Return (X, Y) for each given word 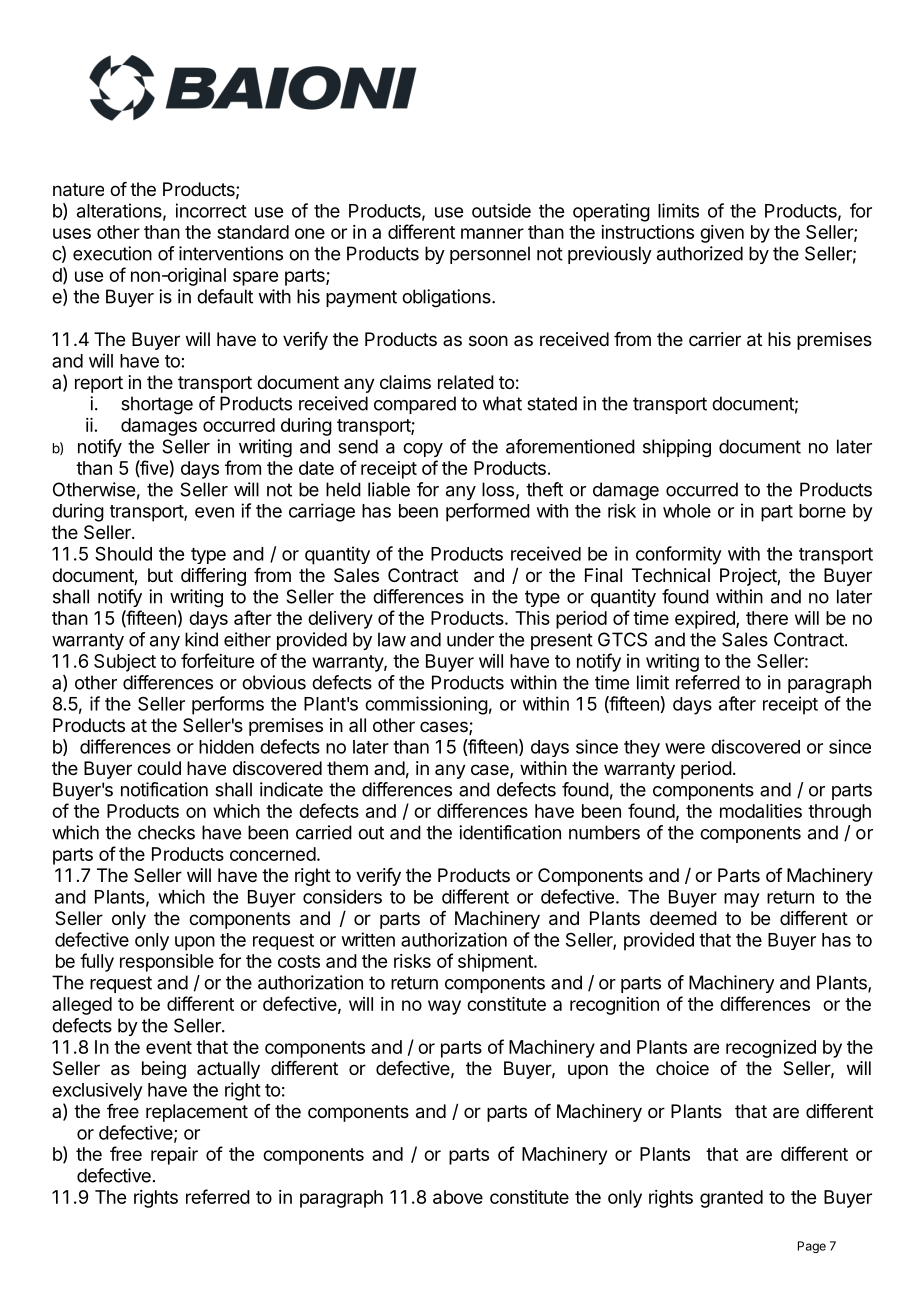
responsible (167, 963)
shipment (496, 963)
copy (423, 450)
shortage (157, 405)
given (722, 234)
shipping (677, 448)
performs (228, 705)
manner (492, 233)
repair (174, 1156)
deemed (683, 918)
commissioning (426, 705)
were (685, 748)
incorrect (211, 210)
